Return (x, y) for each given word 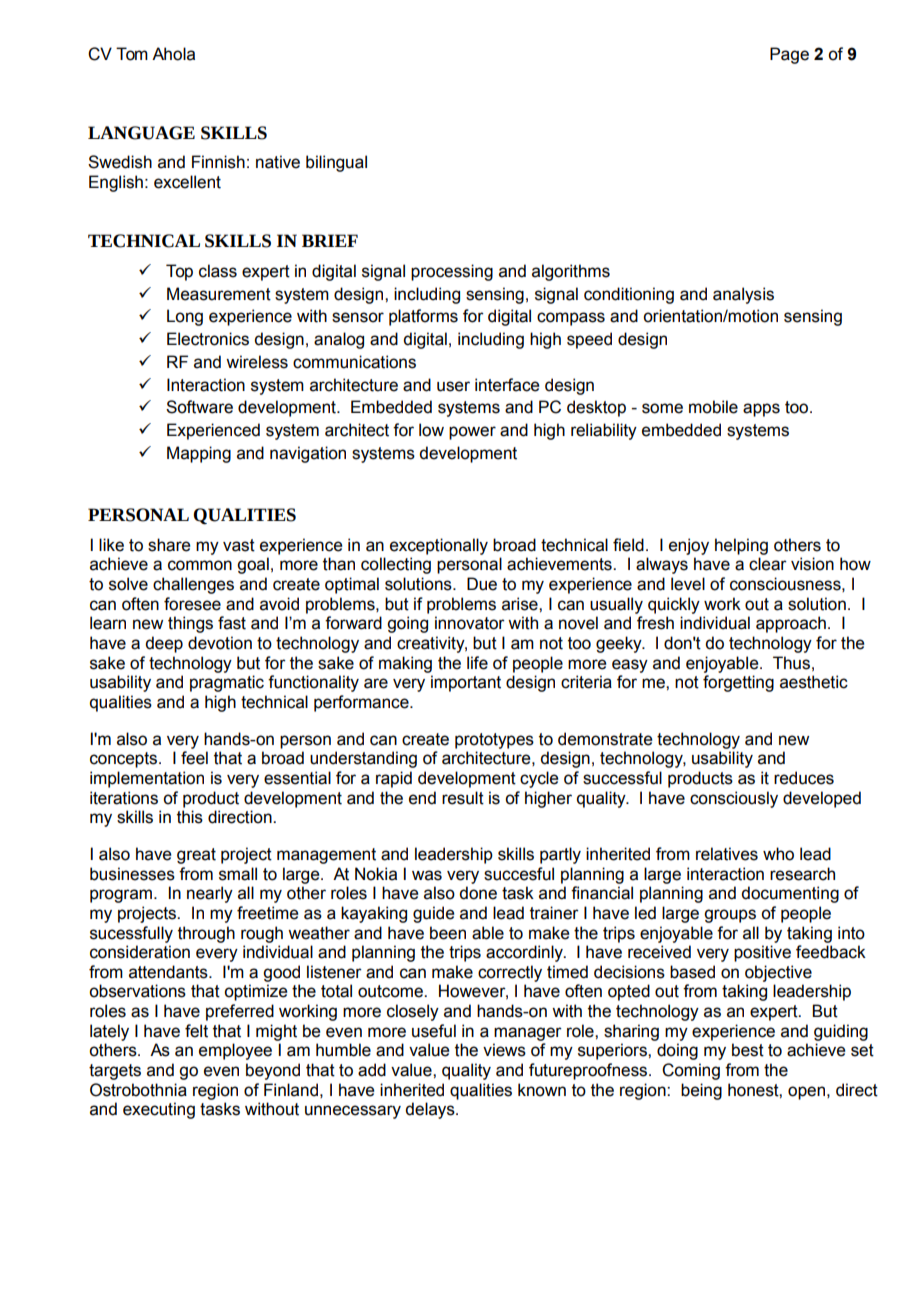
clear (768, 564)
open (806, 1093)
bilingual (336, 163)
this (190, 817)
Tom (132, 54)
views (504, 1050)
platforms (423, 317)
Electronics (208, 339)
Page (789, 55)
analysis (743, 295)
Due (482, 584)
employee (235, 1051)
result (463, 798)
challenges (193, 585)
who (778, 854)
